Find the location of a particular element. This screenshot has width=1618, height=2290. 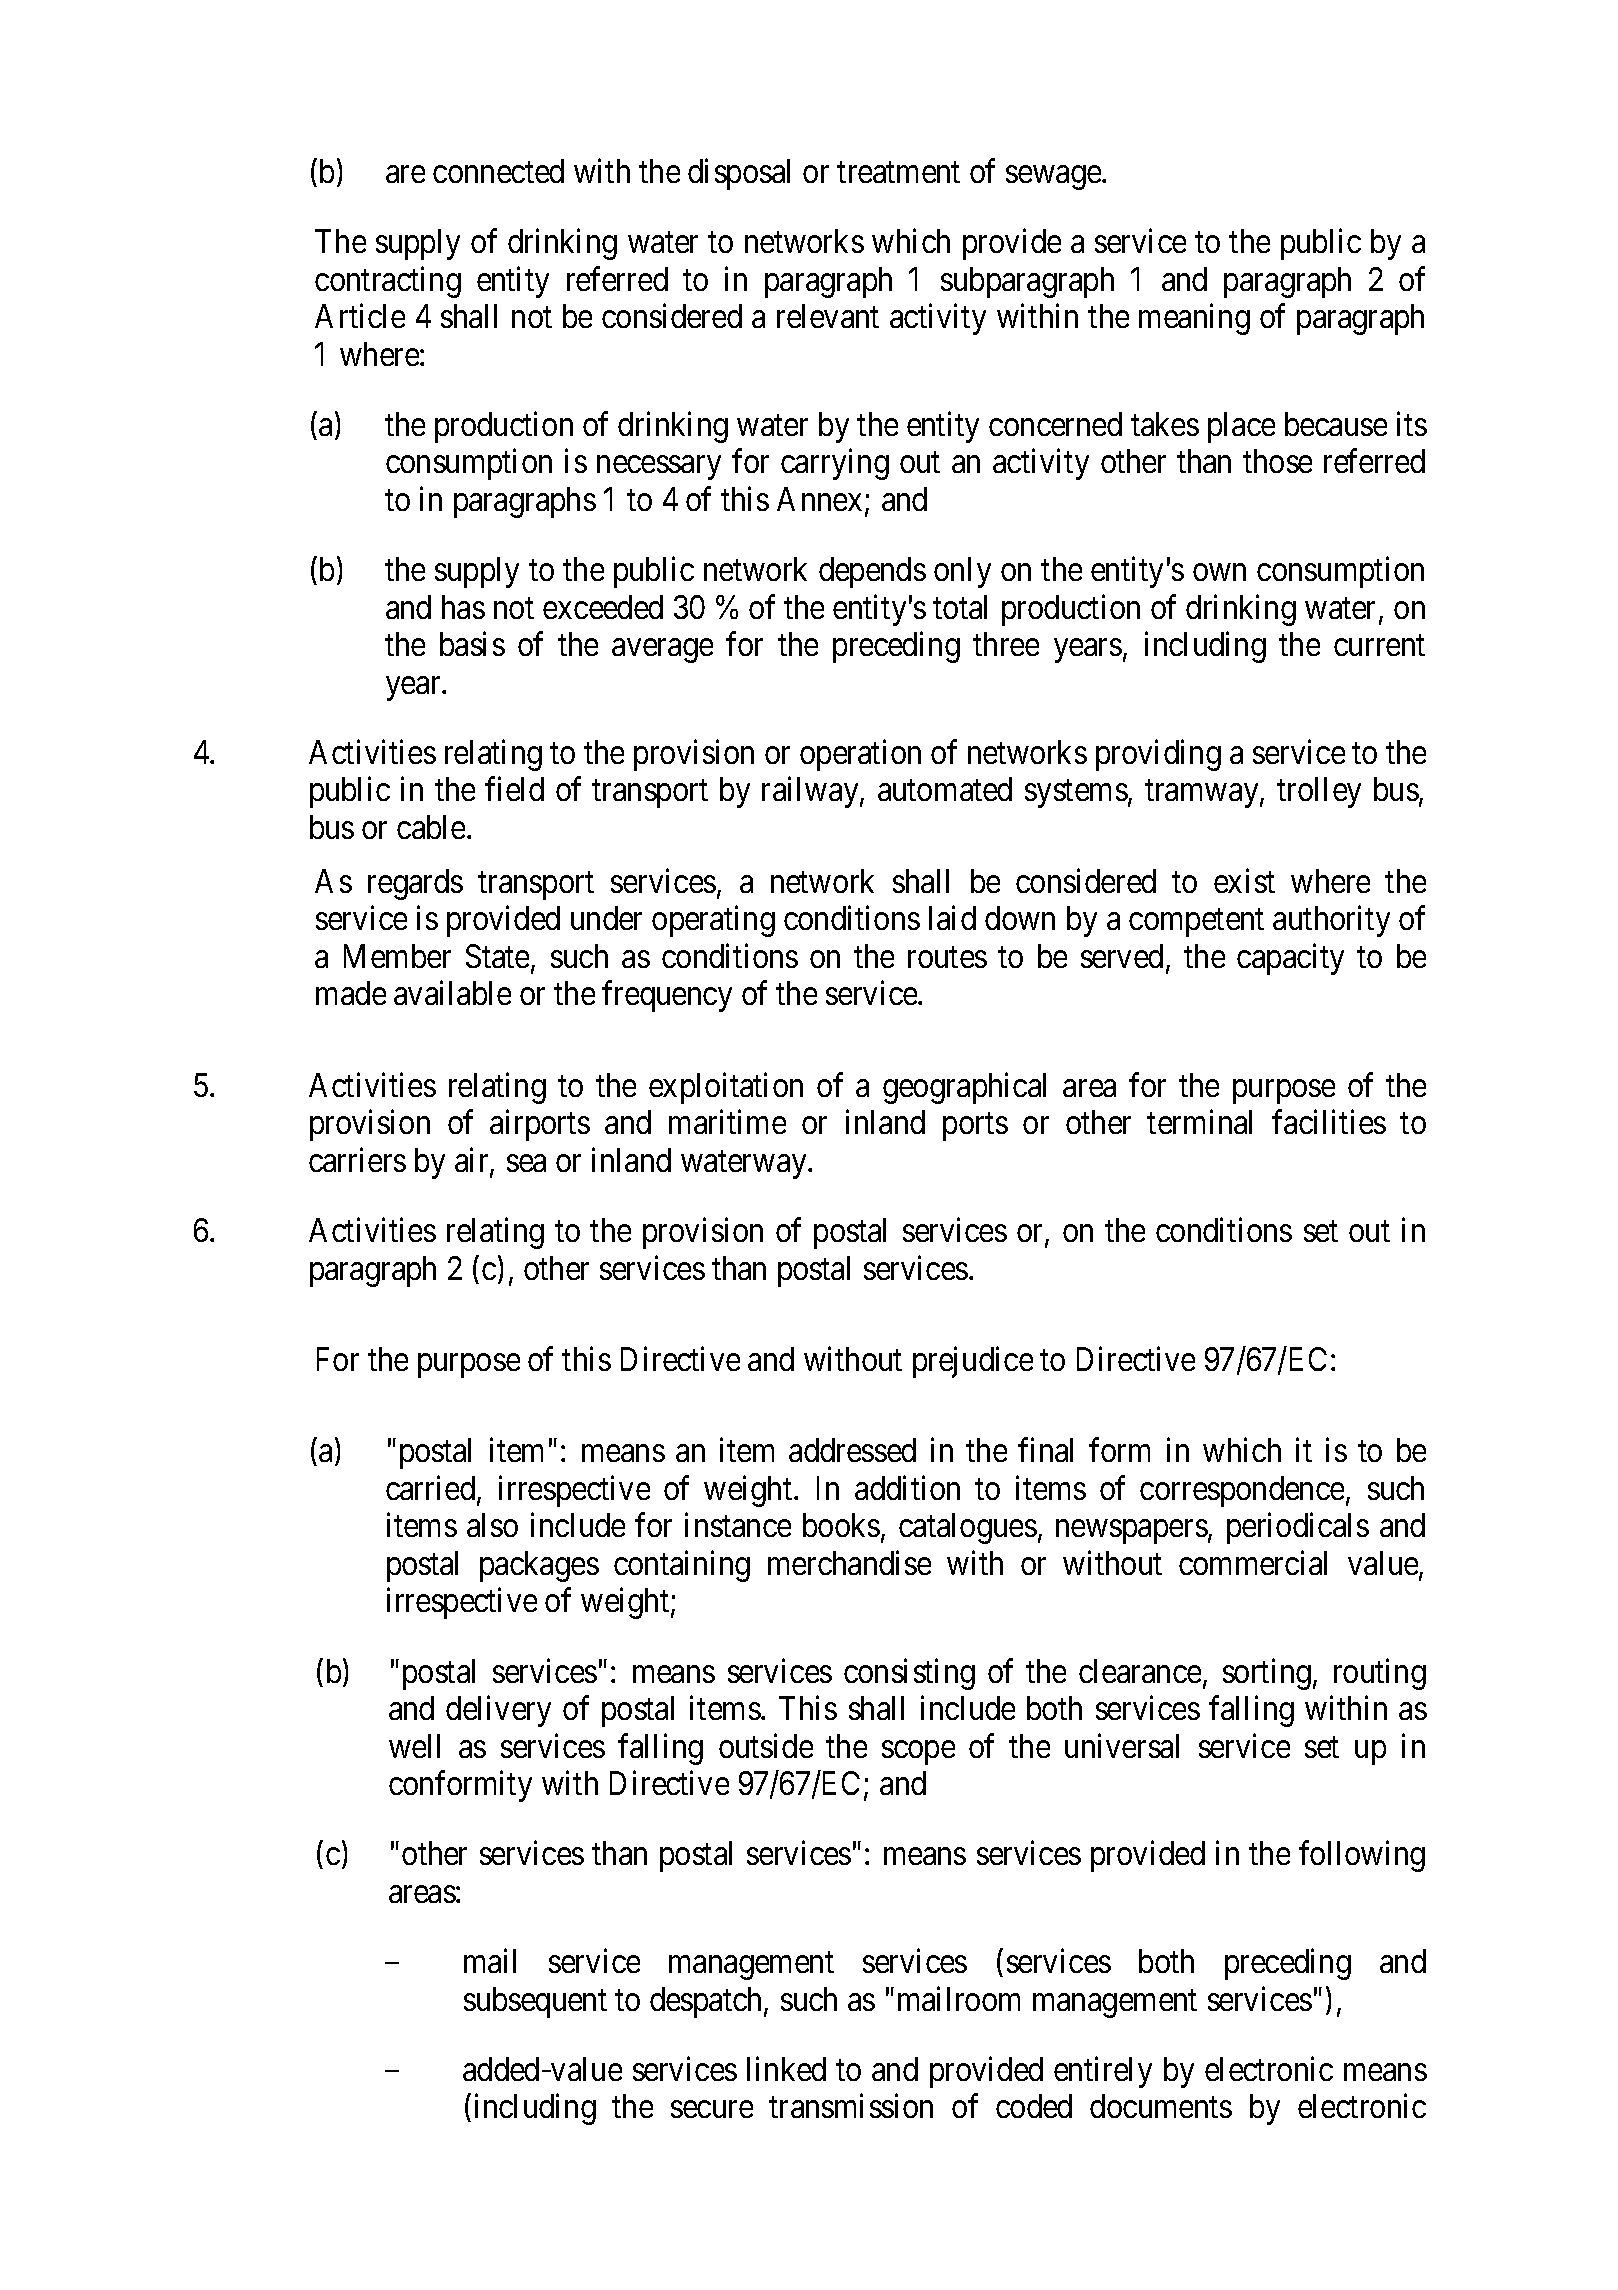

meaning is located at coordinates (1194, 319).
